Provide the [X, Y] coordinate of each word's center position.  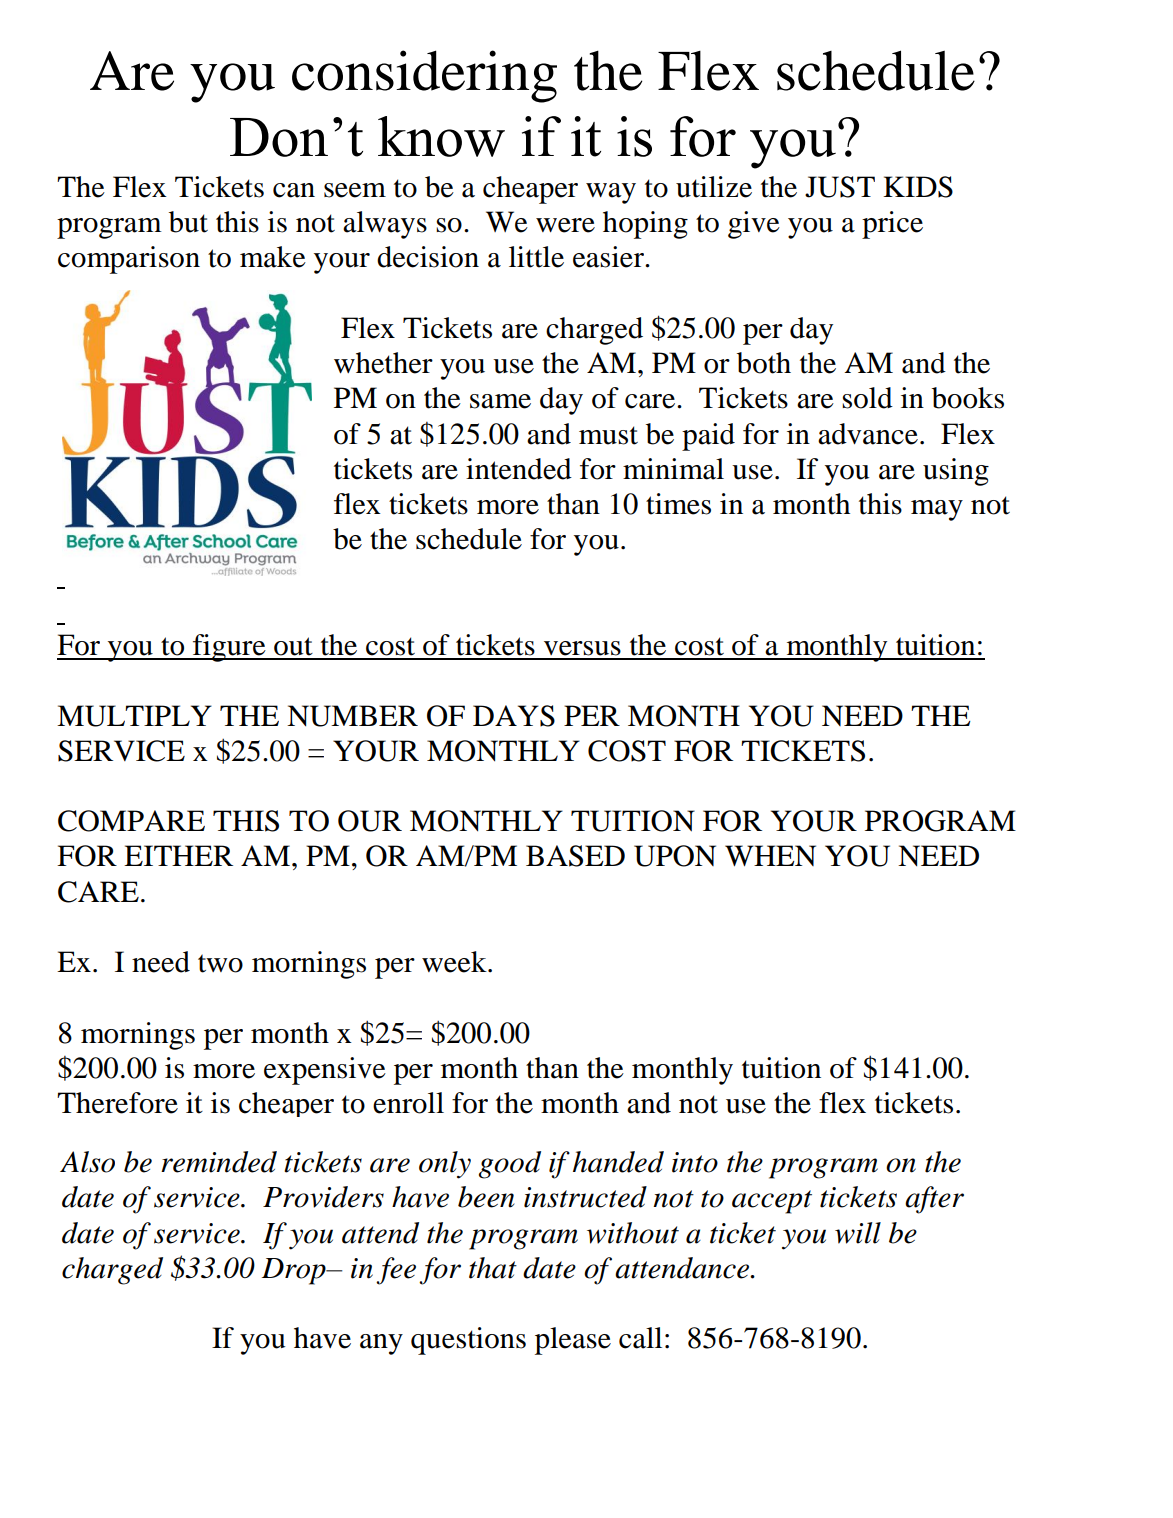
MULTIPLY [134, 716]
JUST [840, 187]
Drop [295, 1271]
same [500, 401]
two [220, 963]
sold [867, 398]
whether [383, 363]
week [455, 962]
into [695, 1162]
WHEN [770, 856]
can [294, 190]
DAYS [514, 716]
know [441, 136]
